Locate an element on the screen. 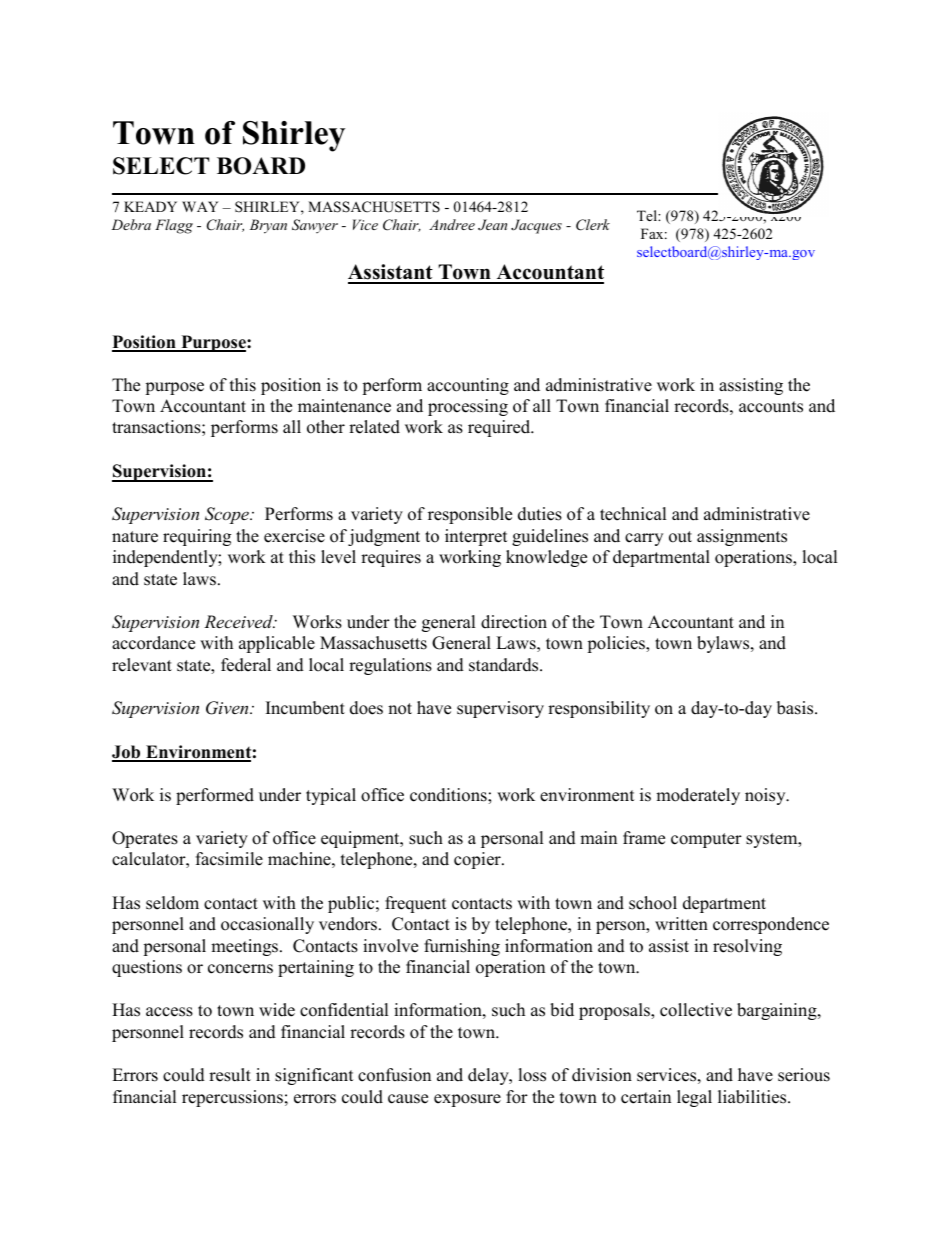  liabilities is located at coordinates (753, 1097).
